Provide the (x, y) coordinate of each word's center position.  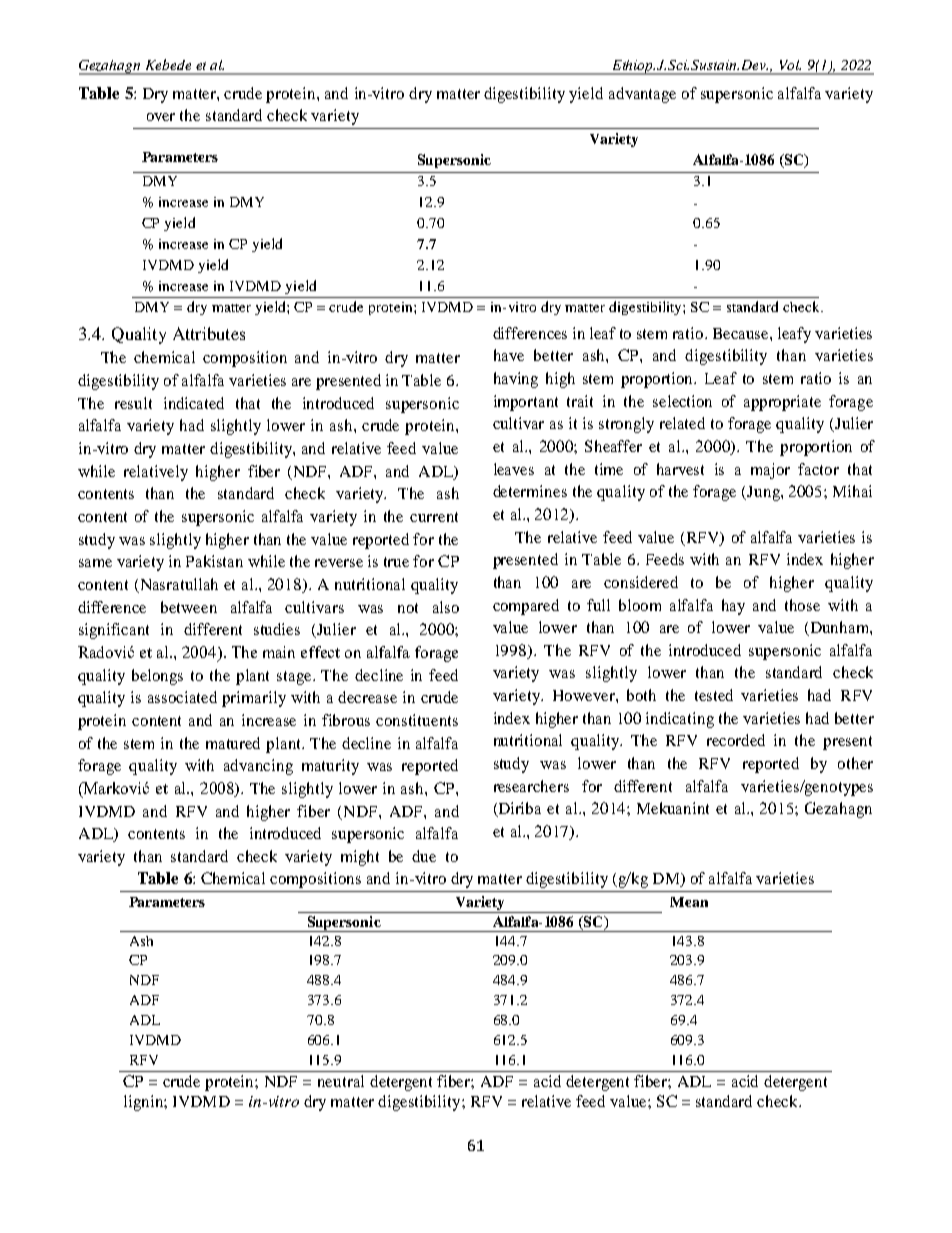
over (161, 117)
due (424, 856)
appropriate (782, 403)
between (189, 607)
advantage (642, 95)
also (446, 607)
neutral (341, 1081)
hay (733, 607)
